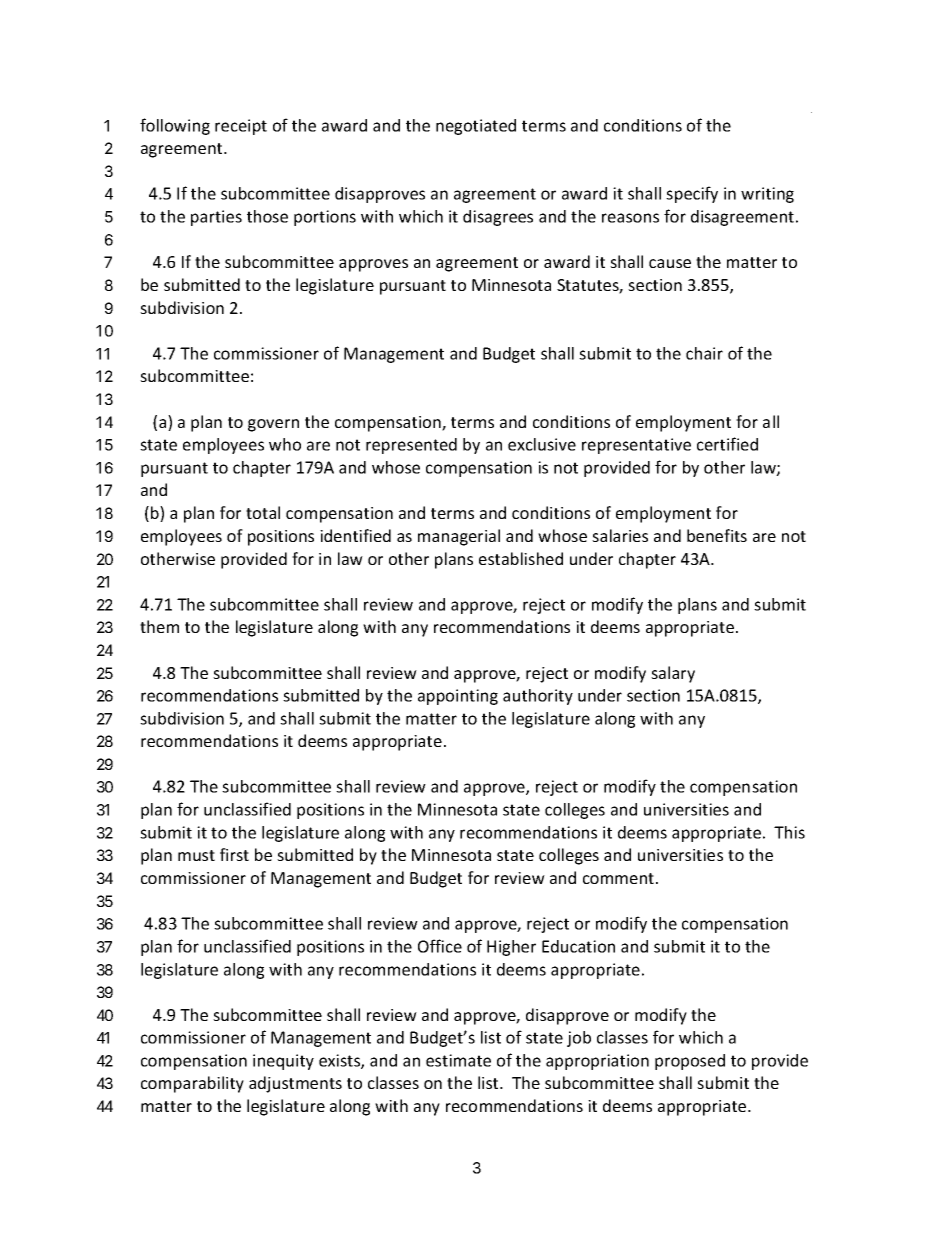 Image resolution: width=952 pixels, height=1233 pixels. Describe the element at coordinates (476, 127) in the screenshot. I see `negotiated` at that location.
